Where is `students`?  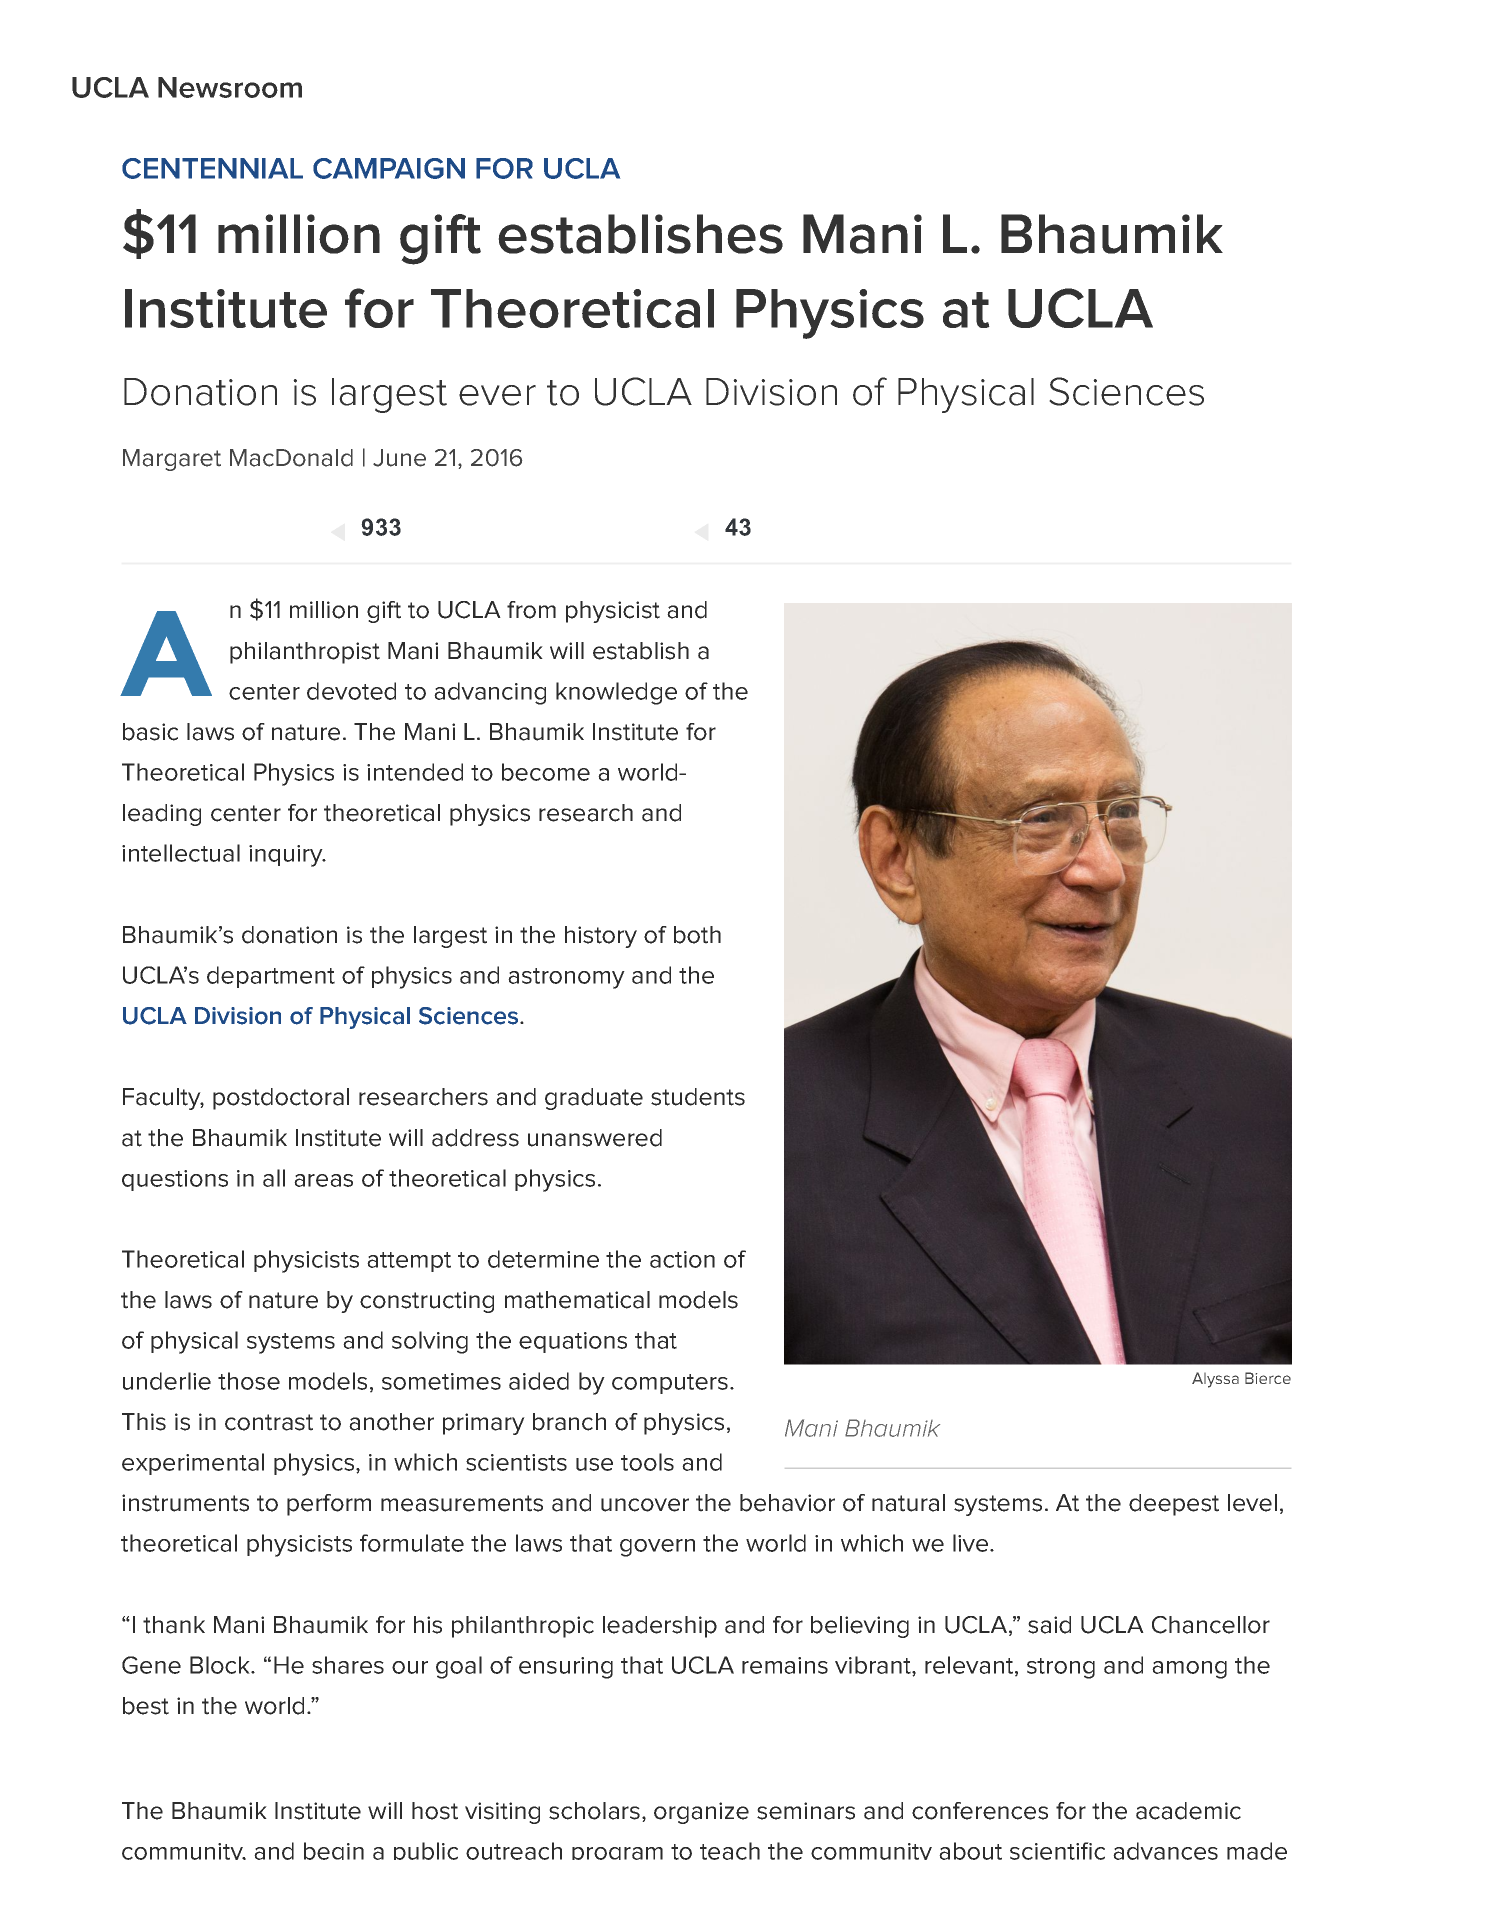 students is located at coordinates (698, 1097).
